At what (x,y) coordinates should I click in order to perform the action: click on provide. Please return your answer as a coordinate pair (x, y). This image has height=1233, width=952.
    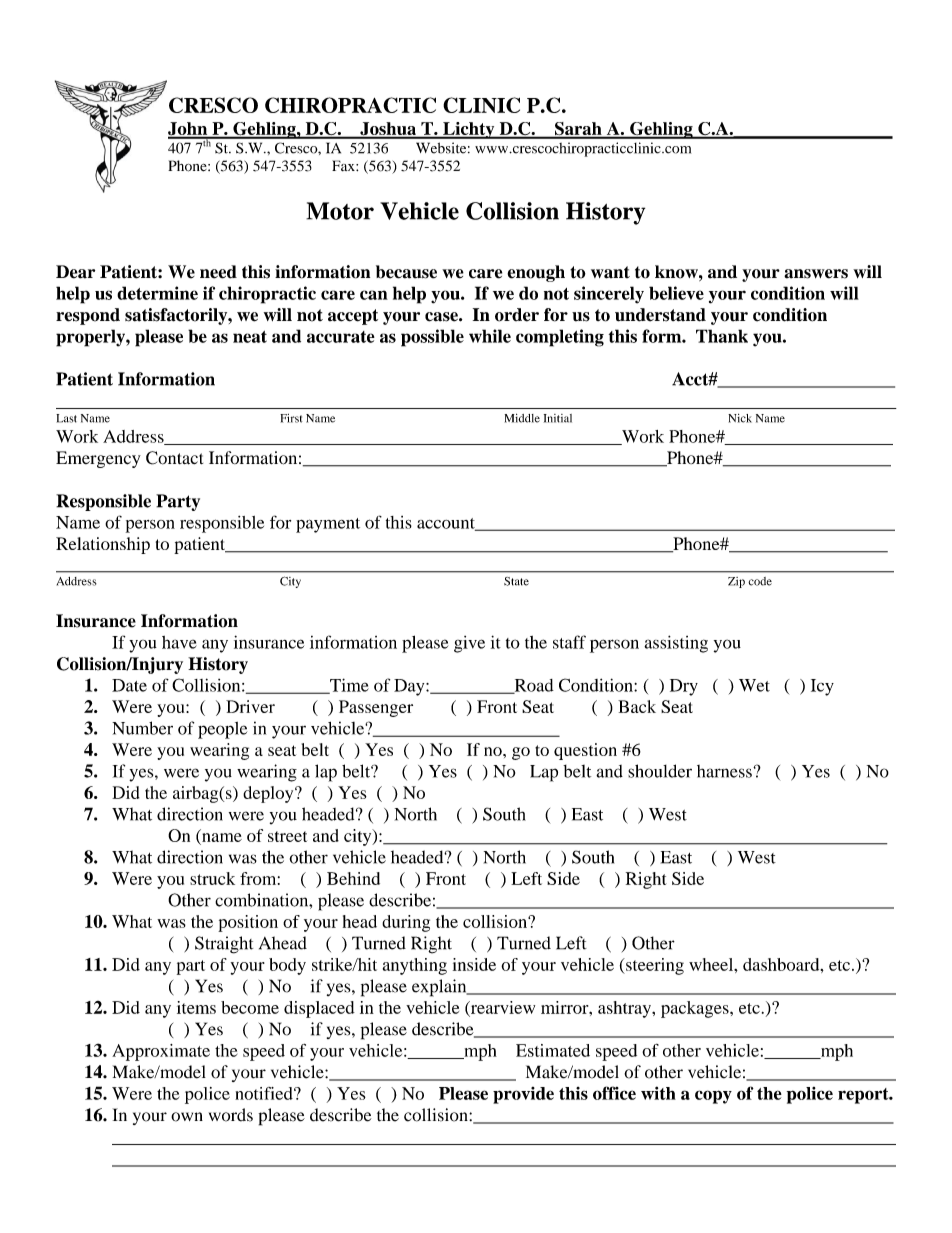
    Looking at the image, I should click on (523, 1095).
